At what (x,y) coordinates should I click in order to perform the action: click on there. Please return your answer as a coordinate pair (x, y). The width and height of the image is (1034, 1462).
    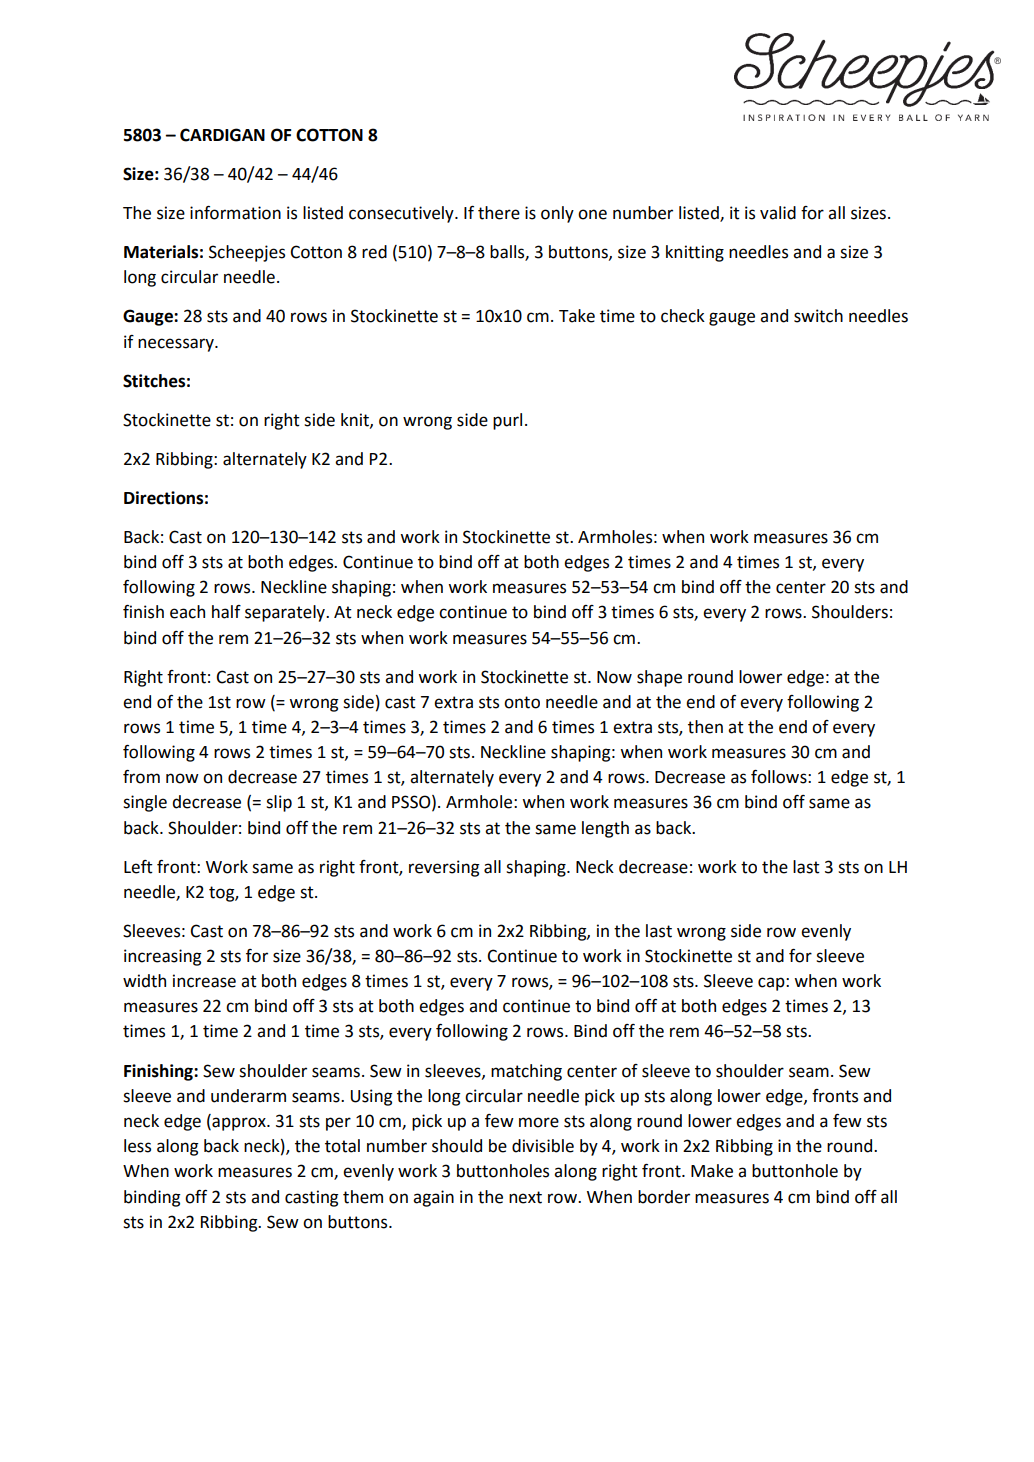
    Looking at the image, I should click on (499, 213).
